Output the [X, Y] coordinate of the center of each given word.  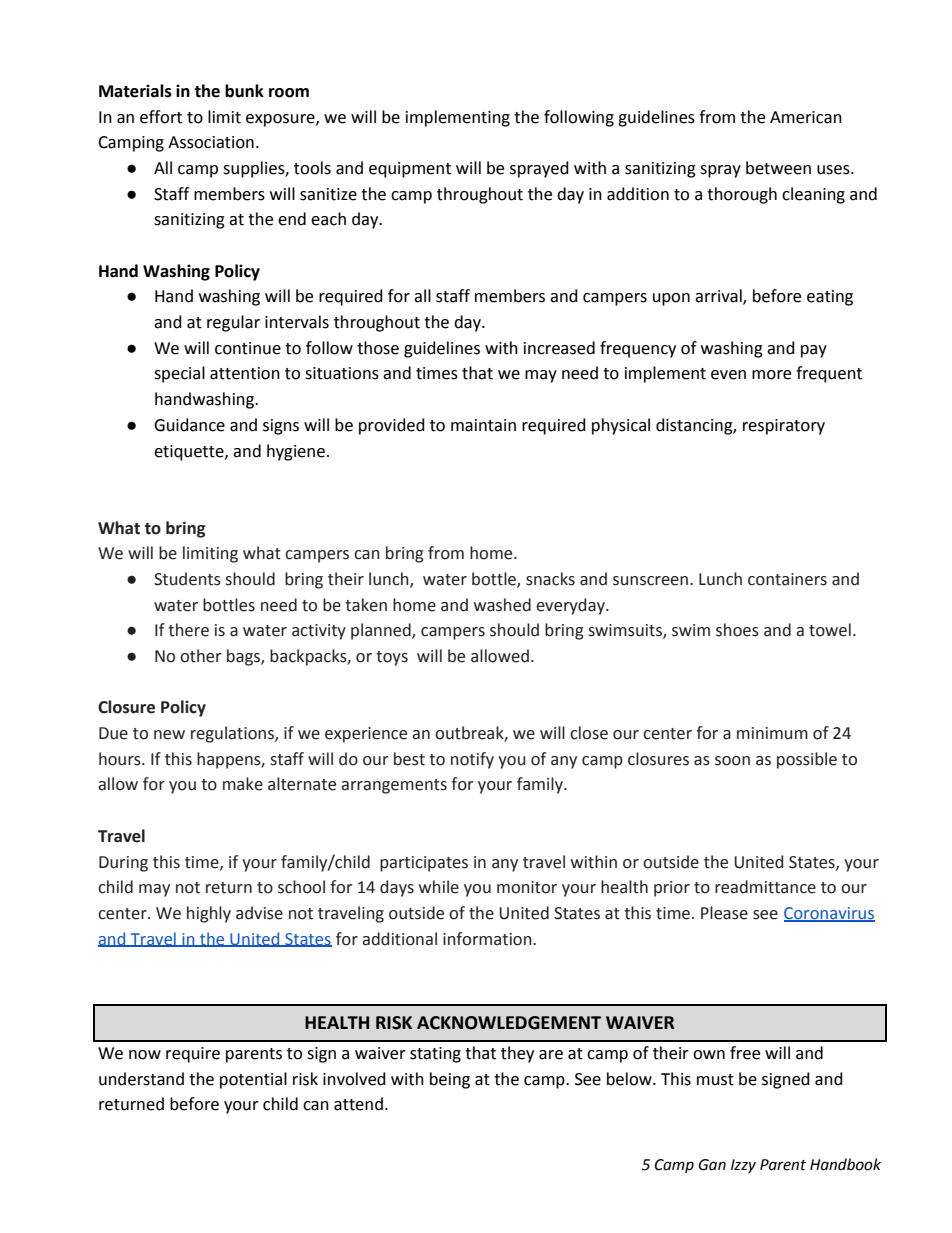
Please [724, 913]
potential [253, 1080]
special [179, 374]
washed [502, 605]
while [439, 887]
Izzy [743, 1166]
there [188, 630]
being [450, 1080]
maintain [483, 425]
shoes [737, 630]
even [728, 375]
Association [211, 142]
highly [209, 914]
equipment [410, 170]
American [806, 117]
